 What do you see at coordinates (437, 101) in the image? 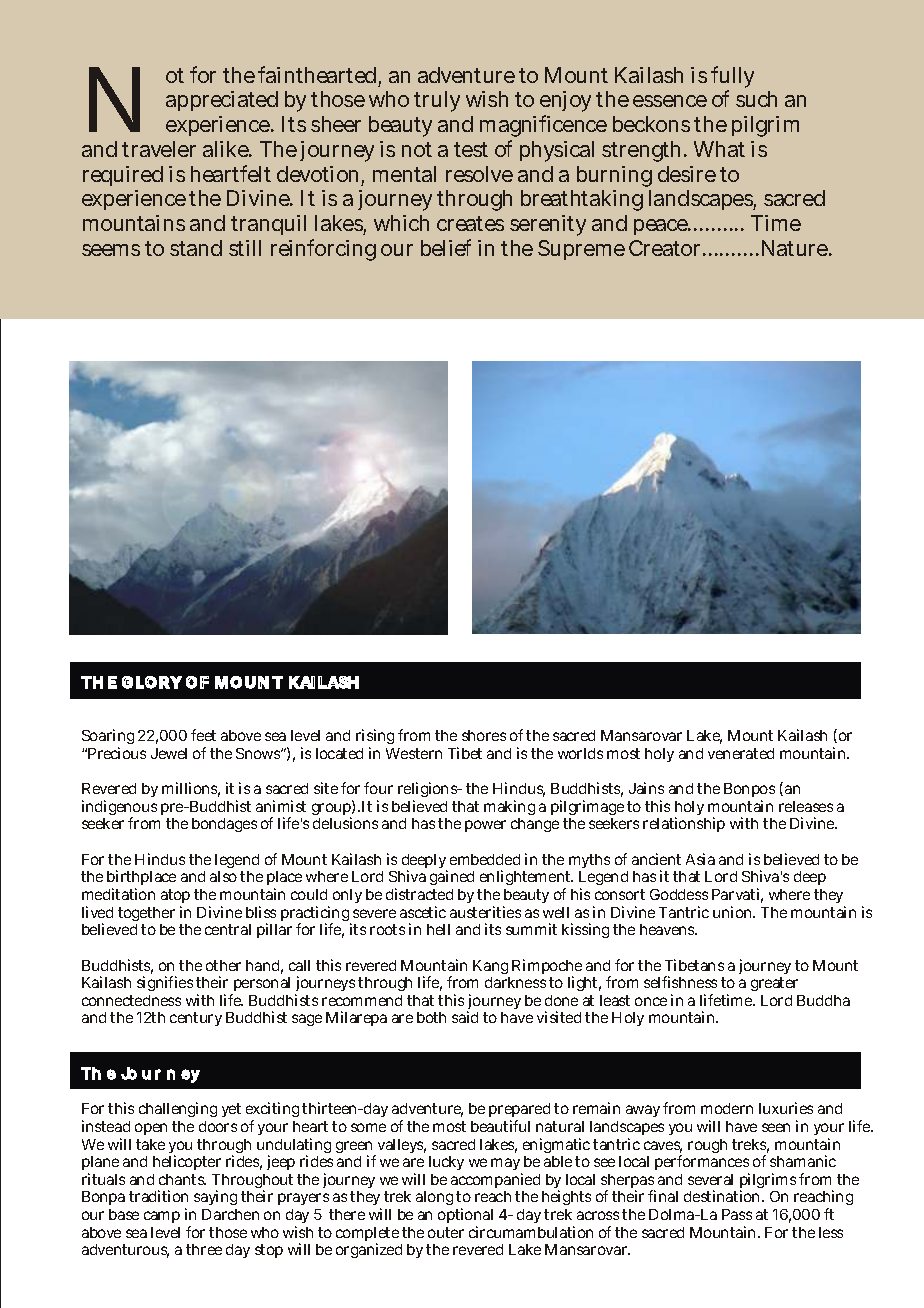
I see `truly` at bounding box center [437, 101].
